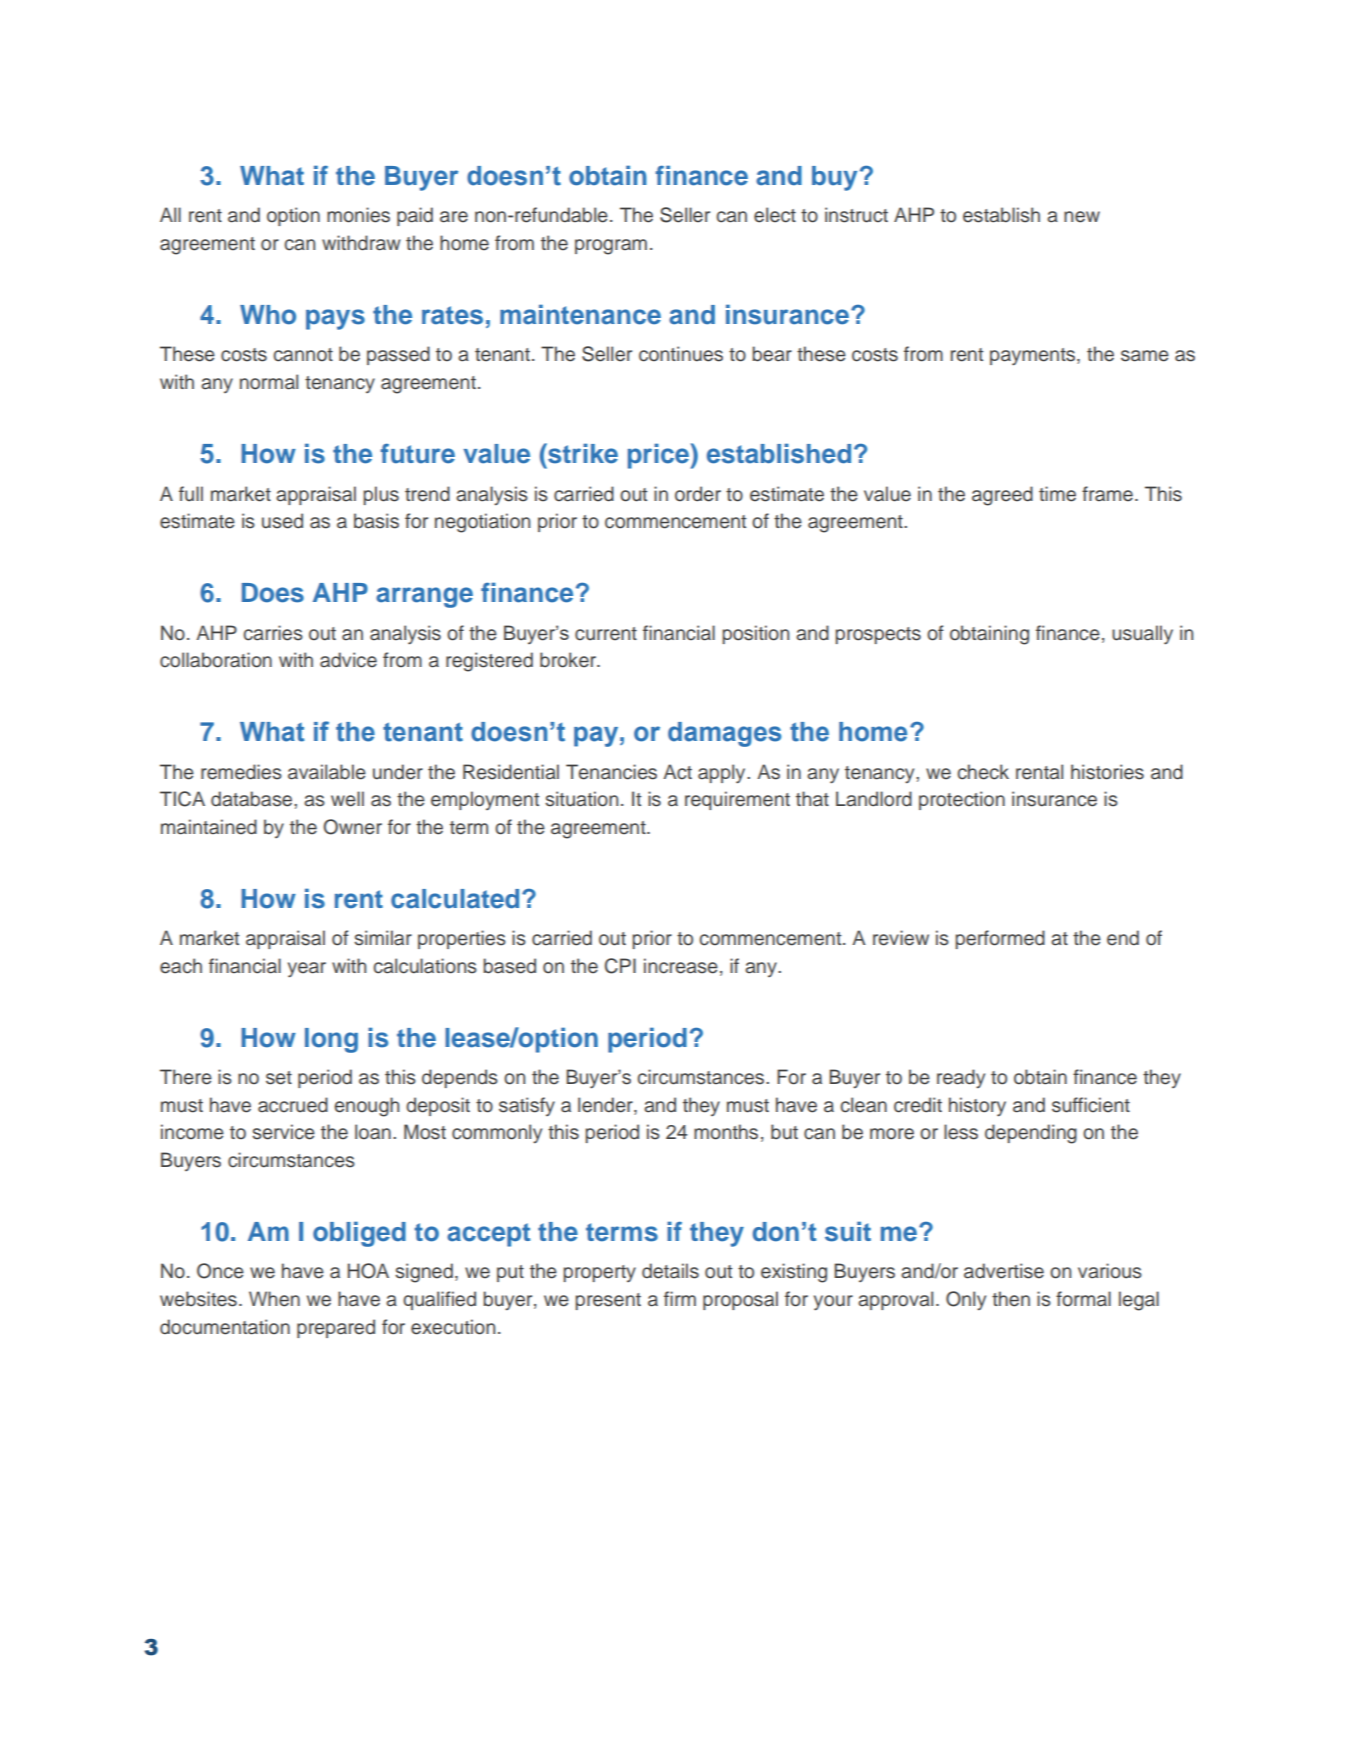 This screenshot has height=1758, width=1358. What do you see at coordinates (273, 633) in the screenshot?
I see `carries` at bounding box center [273, 633].
